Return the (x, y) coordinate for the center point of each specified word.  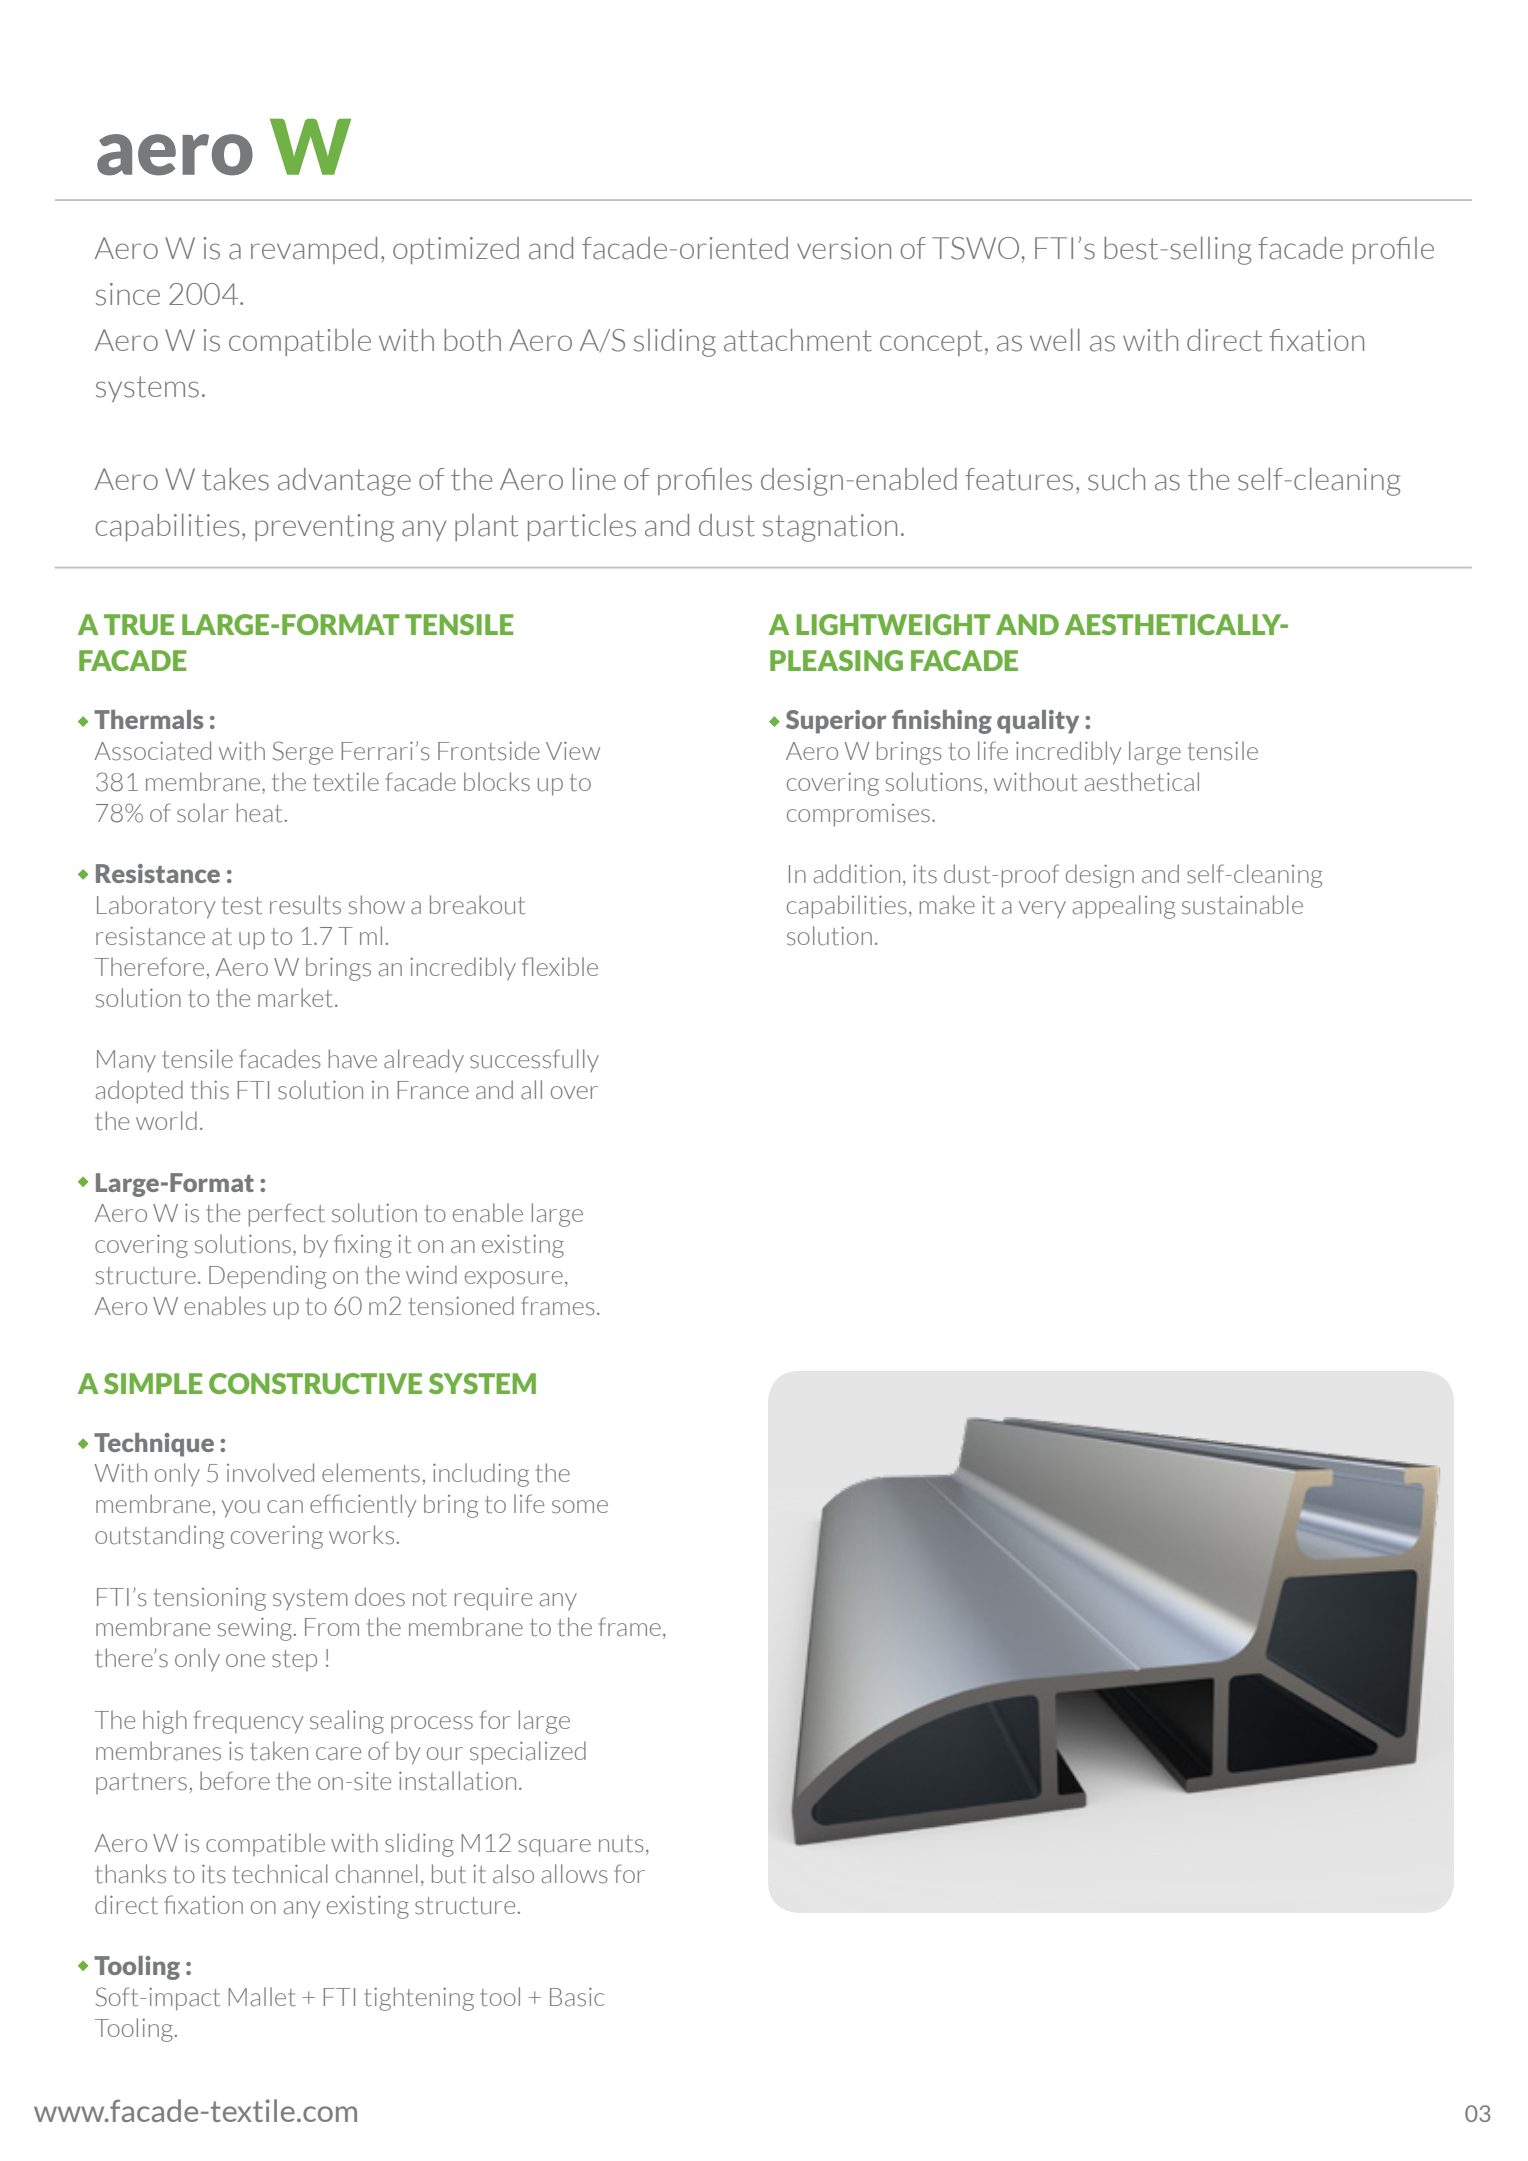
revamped (314, 250)
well (1055, 339)
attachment (798, 340)
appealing (1124, 907)
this (210, 1090)
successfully (534, 1060)
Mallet (262, 1997)
